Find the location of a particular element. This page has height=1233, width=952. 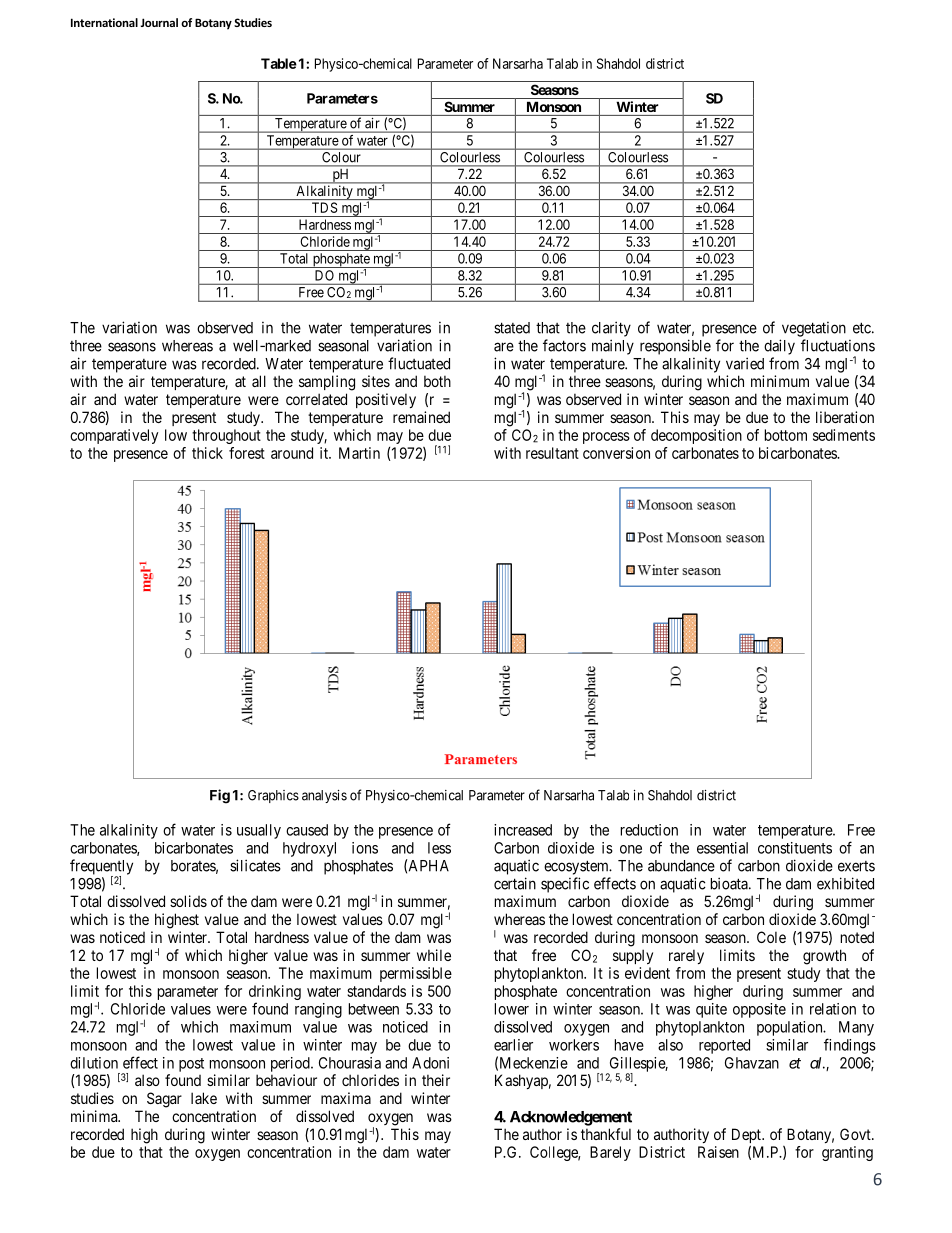

Journal is located at coordinates (159, 22).
